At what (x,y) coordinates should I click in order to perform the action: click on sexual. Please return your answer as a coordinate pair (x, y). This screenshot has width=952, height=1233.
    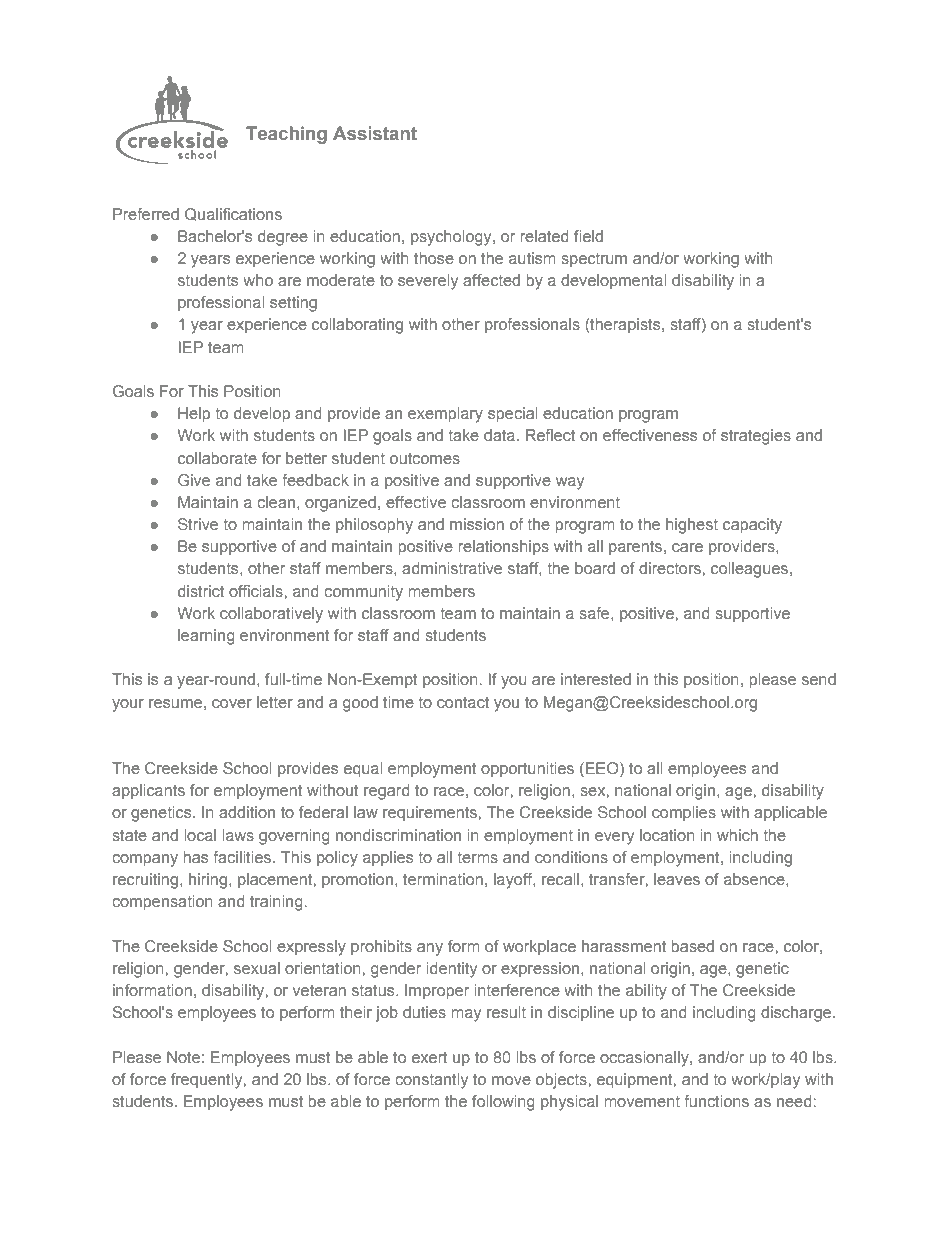
    Looking at the image, I should click on (257, 968).
